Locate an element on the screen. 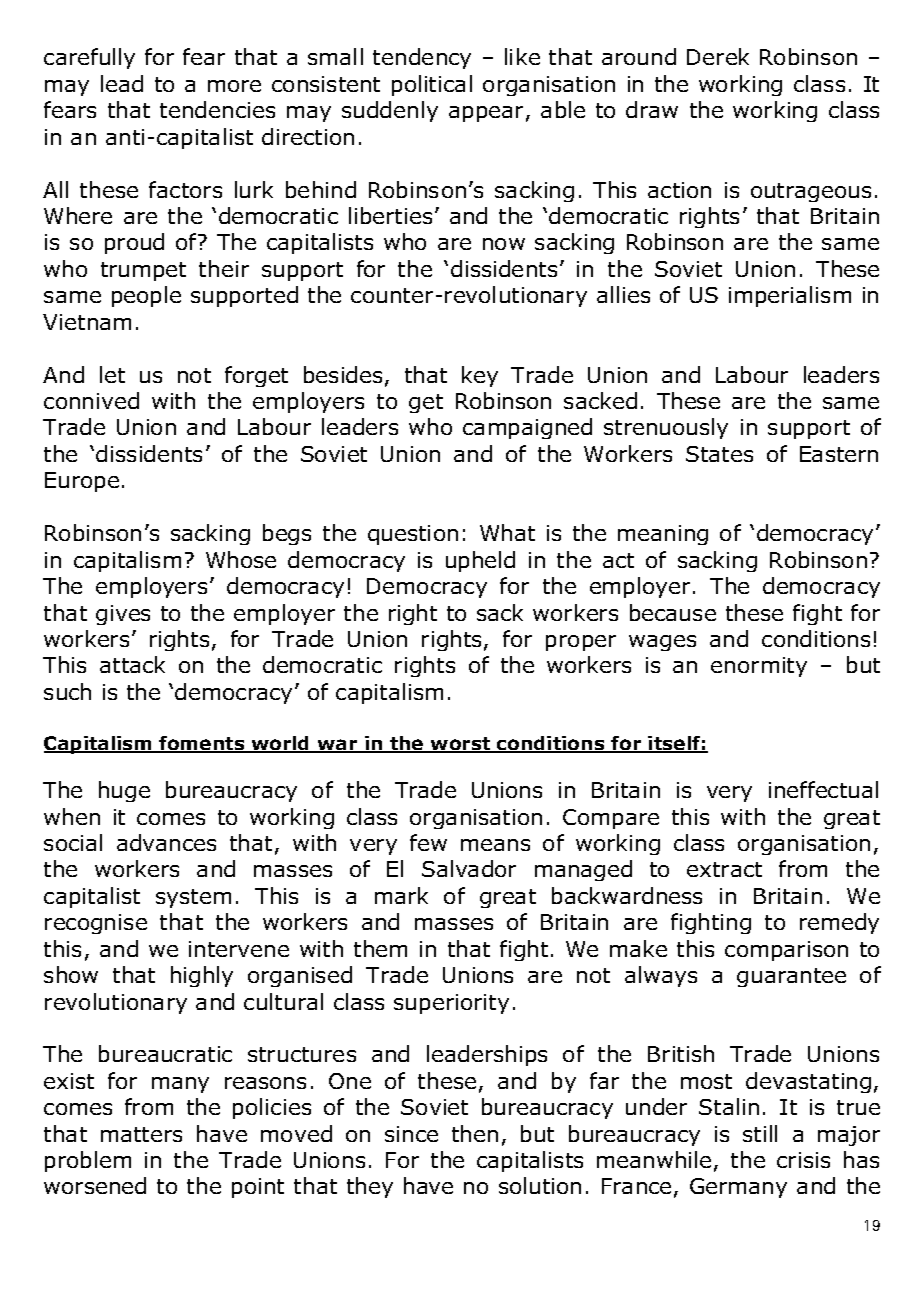 Image resolution: width=924 pixels, height=1308 pixels. upheld is located at coordinates (480, 561).
